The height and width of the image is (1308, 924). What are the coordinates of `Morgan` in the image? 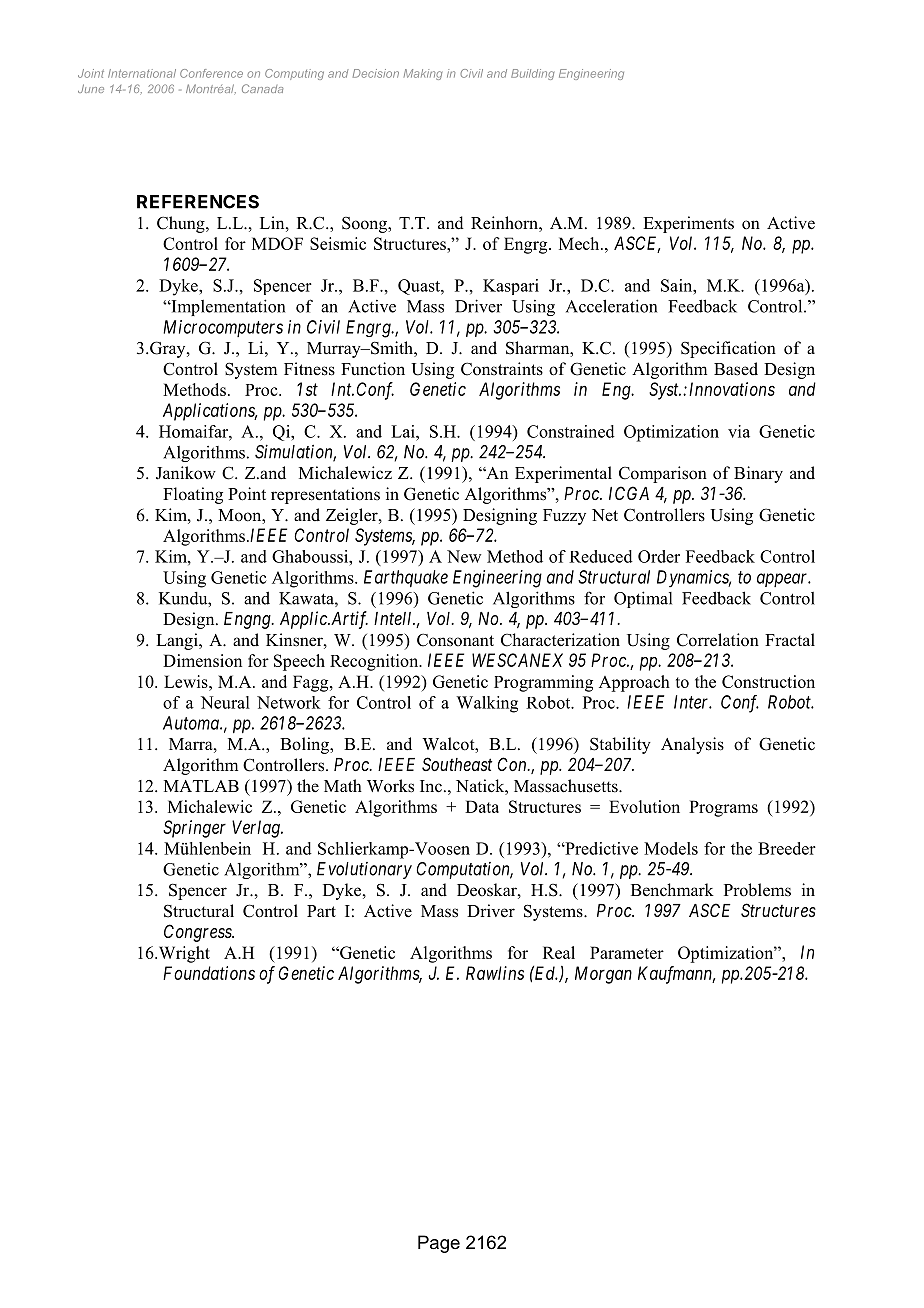 It's located at (603, 975).
